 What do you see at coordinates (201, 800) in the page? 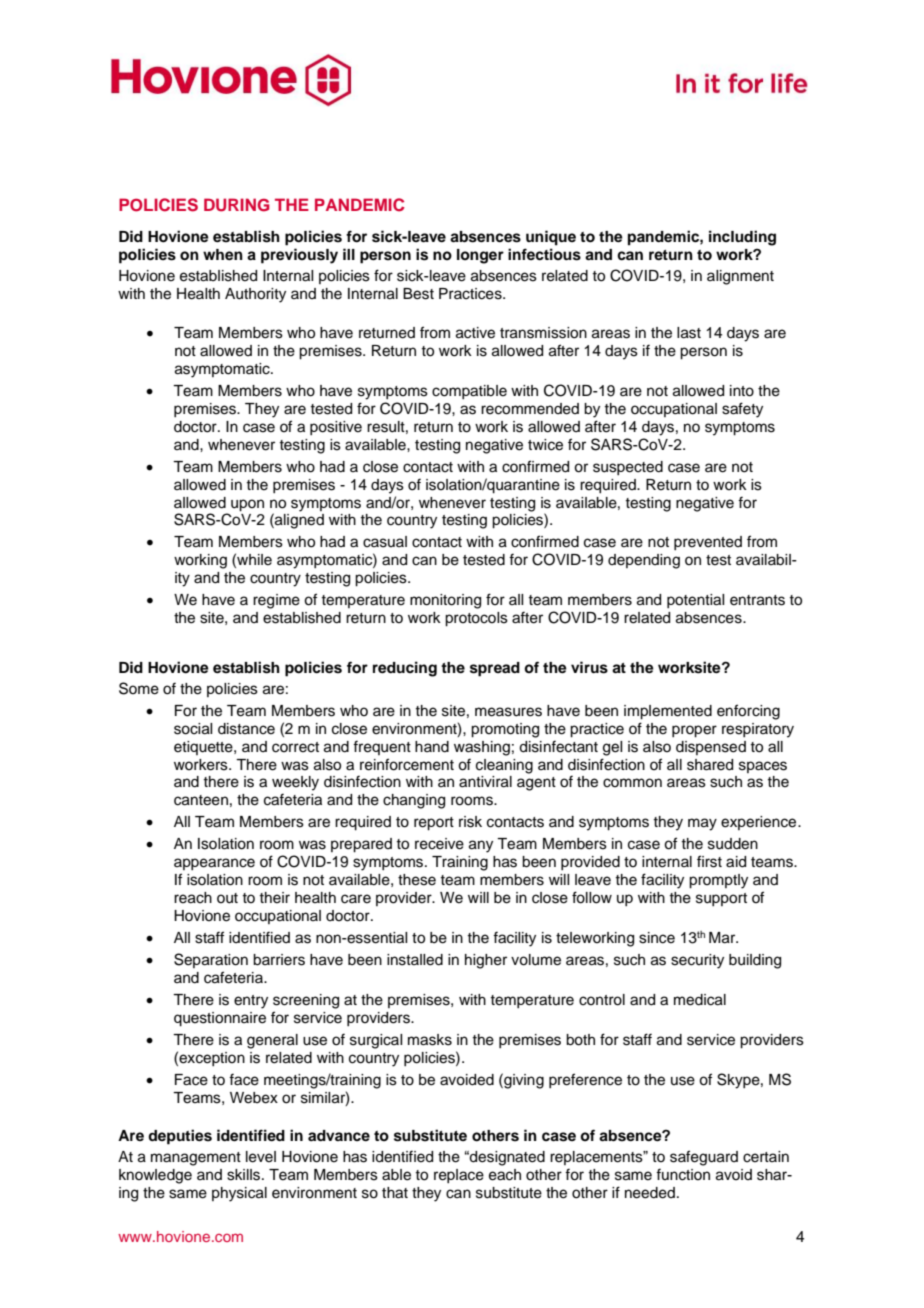
I see `canteen` at bounding box center [201, 800].
